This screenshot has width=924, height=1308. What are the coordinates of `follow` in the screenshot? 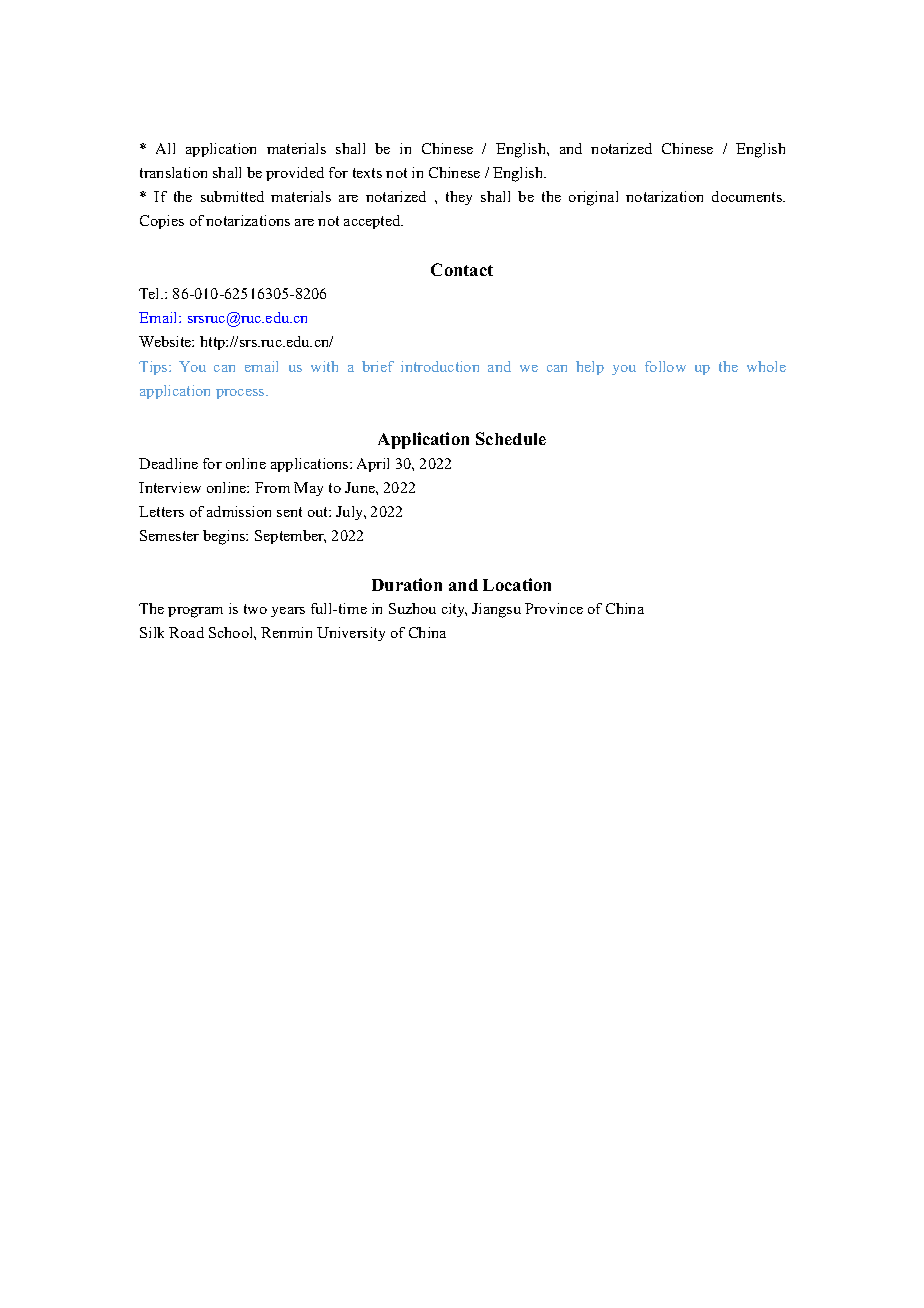 It's located at (665, 366).
